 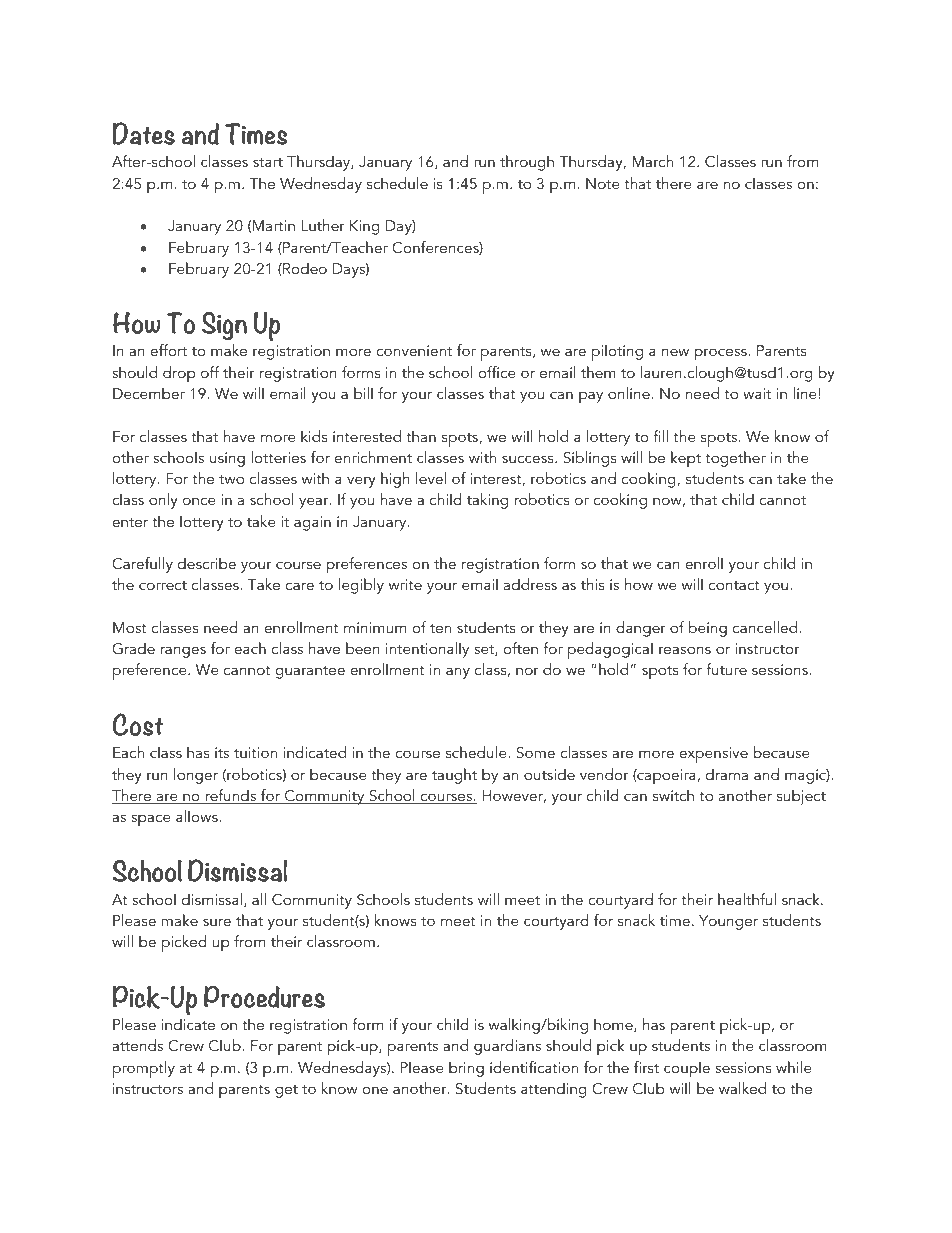 I want to click on couple, so click(x=687, y=1069).
